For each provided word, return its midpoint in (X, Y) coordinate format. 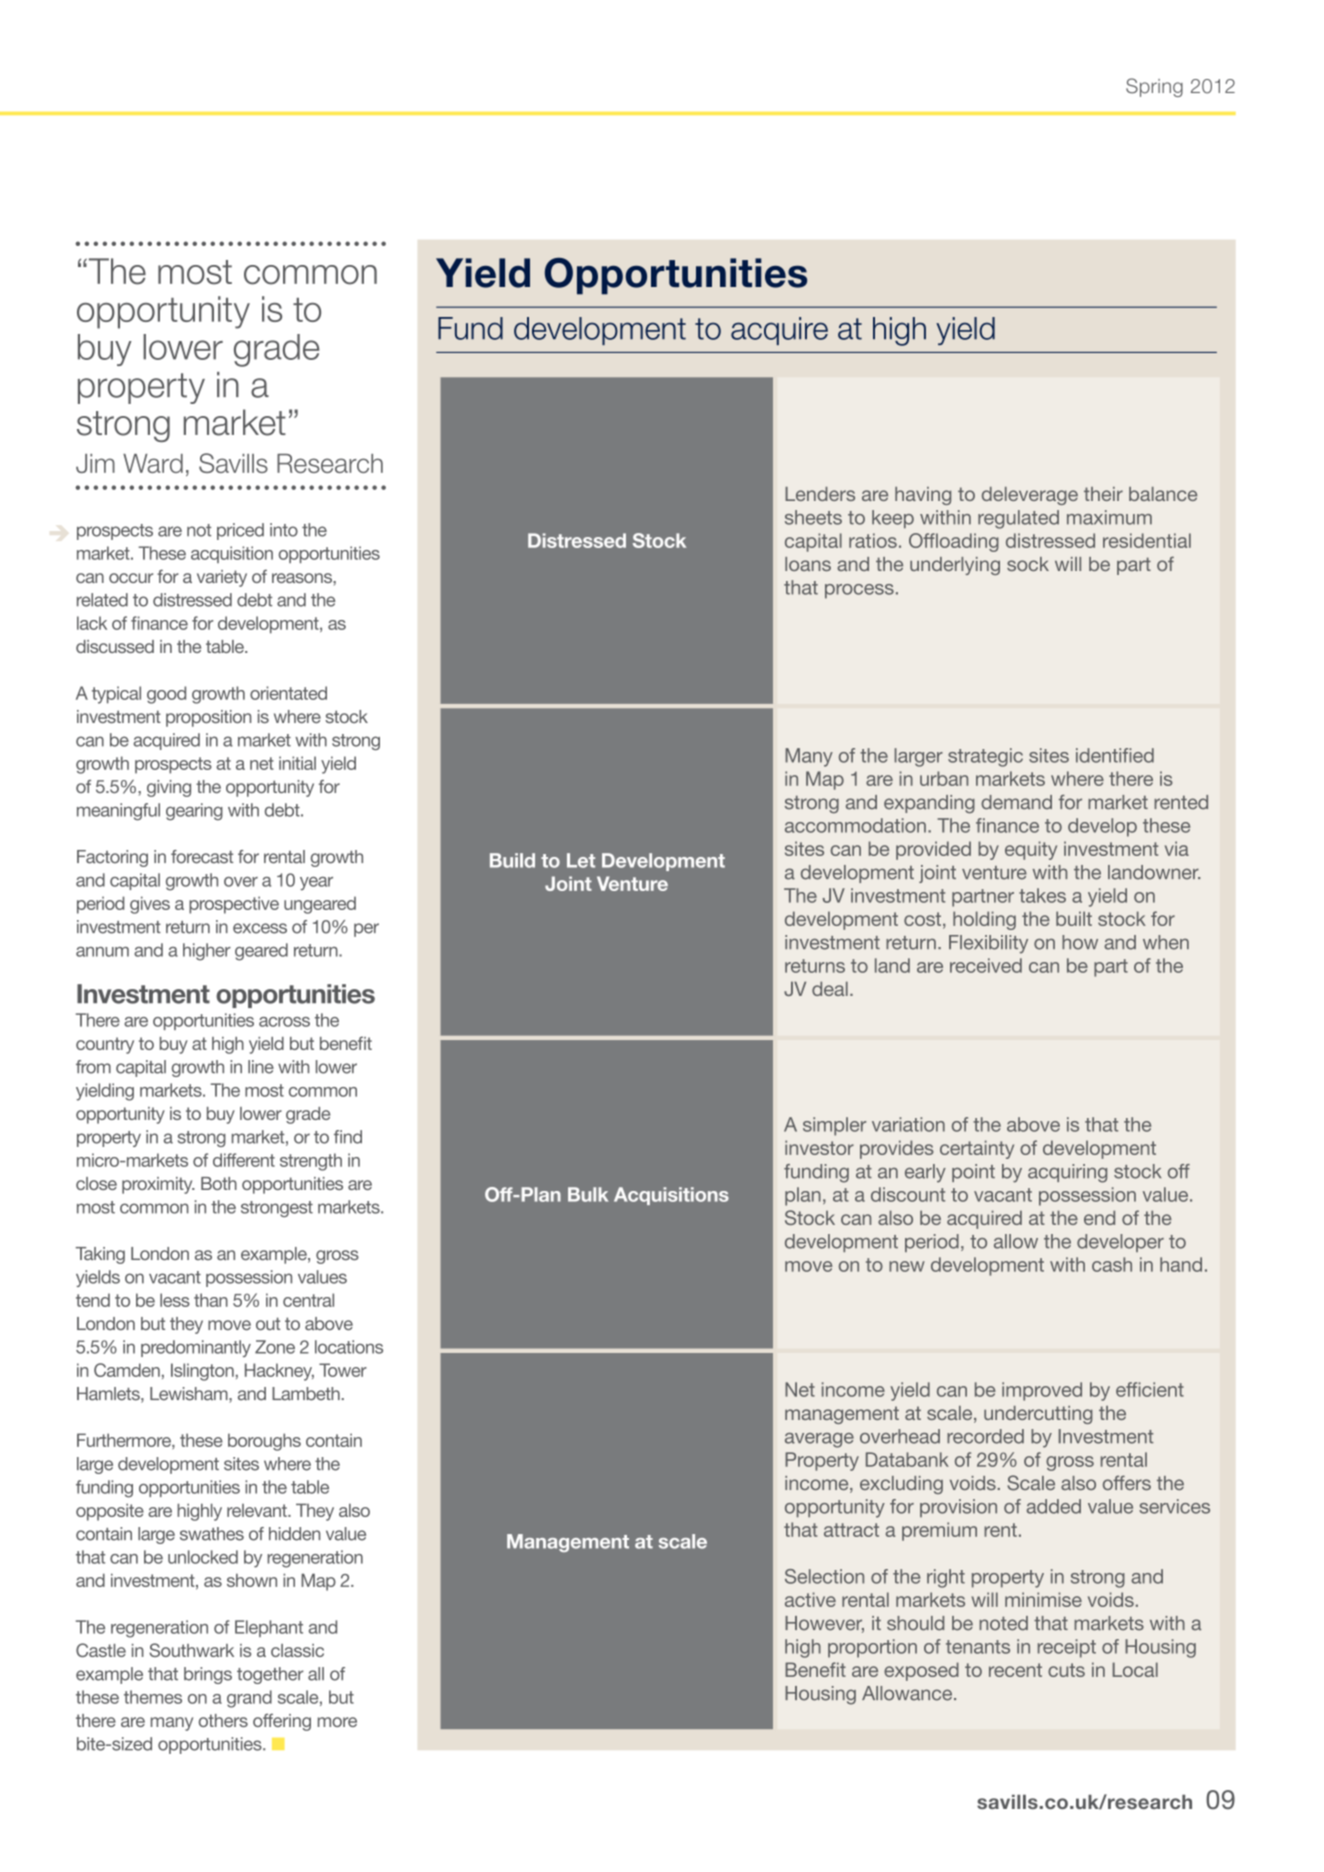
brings (208, 1675)
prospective (234, 905)
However (824, 1624)
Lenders (820, 494)
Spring (1154, 87)
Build (512, 860)
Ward (153, 463)
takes (1042, 895)
